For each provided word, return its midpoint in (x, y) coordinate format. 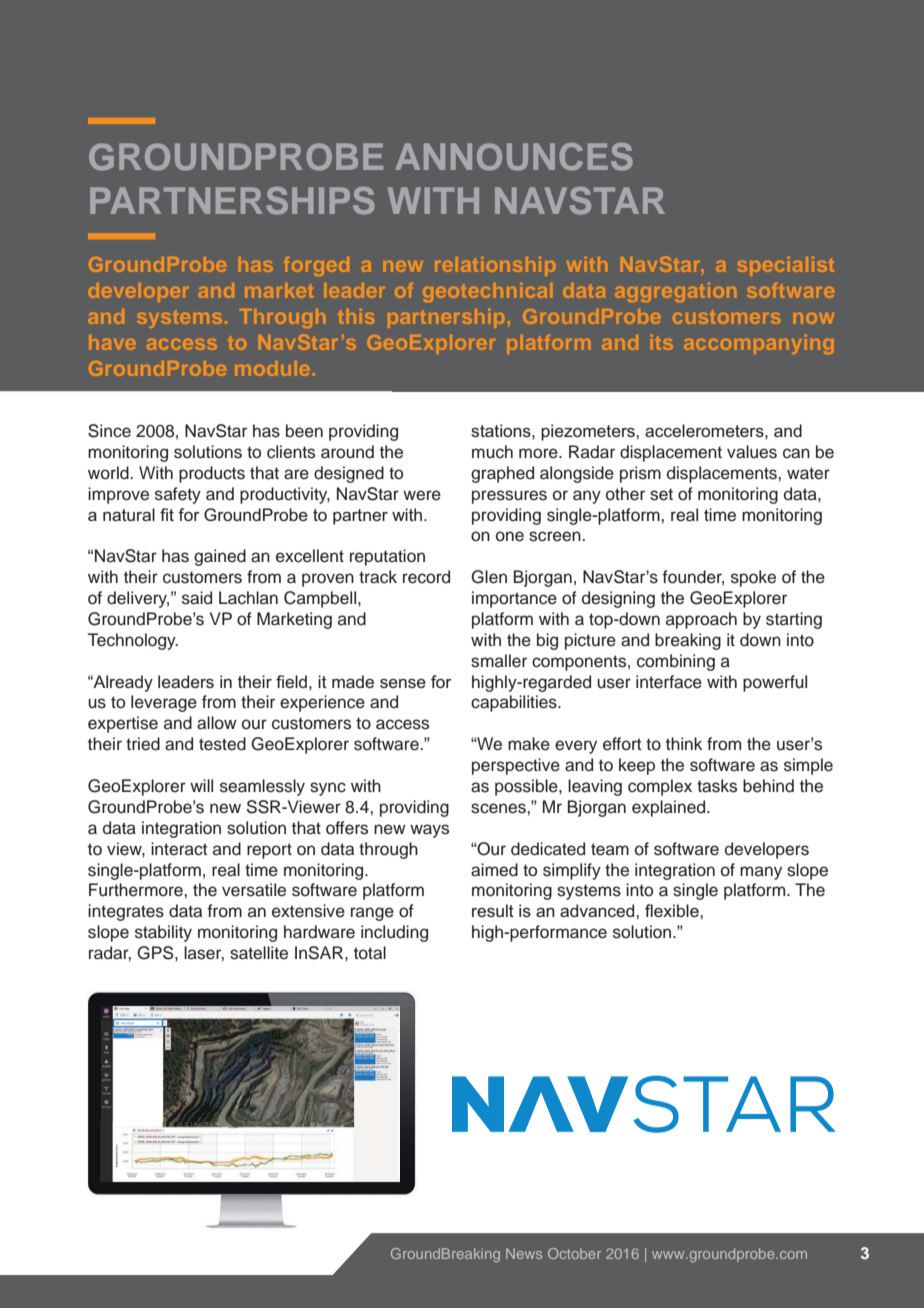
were (422, 495)
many (761, 873)
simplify (572, 871)
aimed (494, 870)
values (752, 452)
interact (179, 849)
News (524, 1253)
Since (109, 431)
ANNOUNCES (514, 157)
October (574, 1253)
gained (220, 557)
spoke (753, 578)
